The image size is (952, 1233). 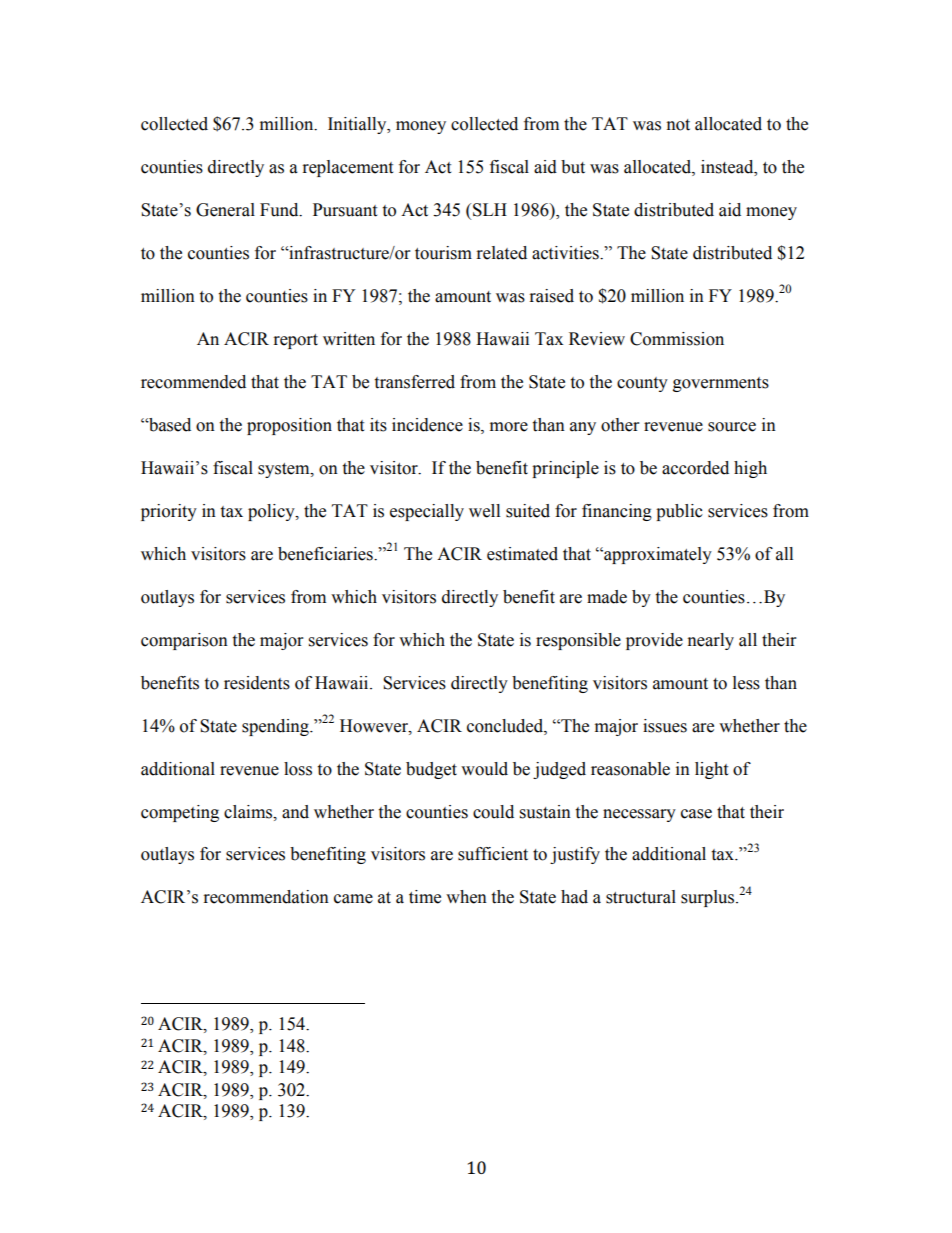 What do you see at coordinates (193, 382) in the screenshot?
I see `recommended` at bounding box center [193, 382].
